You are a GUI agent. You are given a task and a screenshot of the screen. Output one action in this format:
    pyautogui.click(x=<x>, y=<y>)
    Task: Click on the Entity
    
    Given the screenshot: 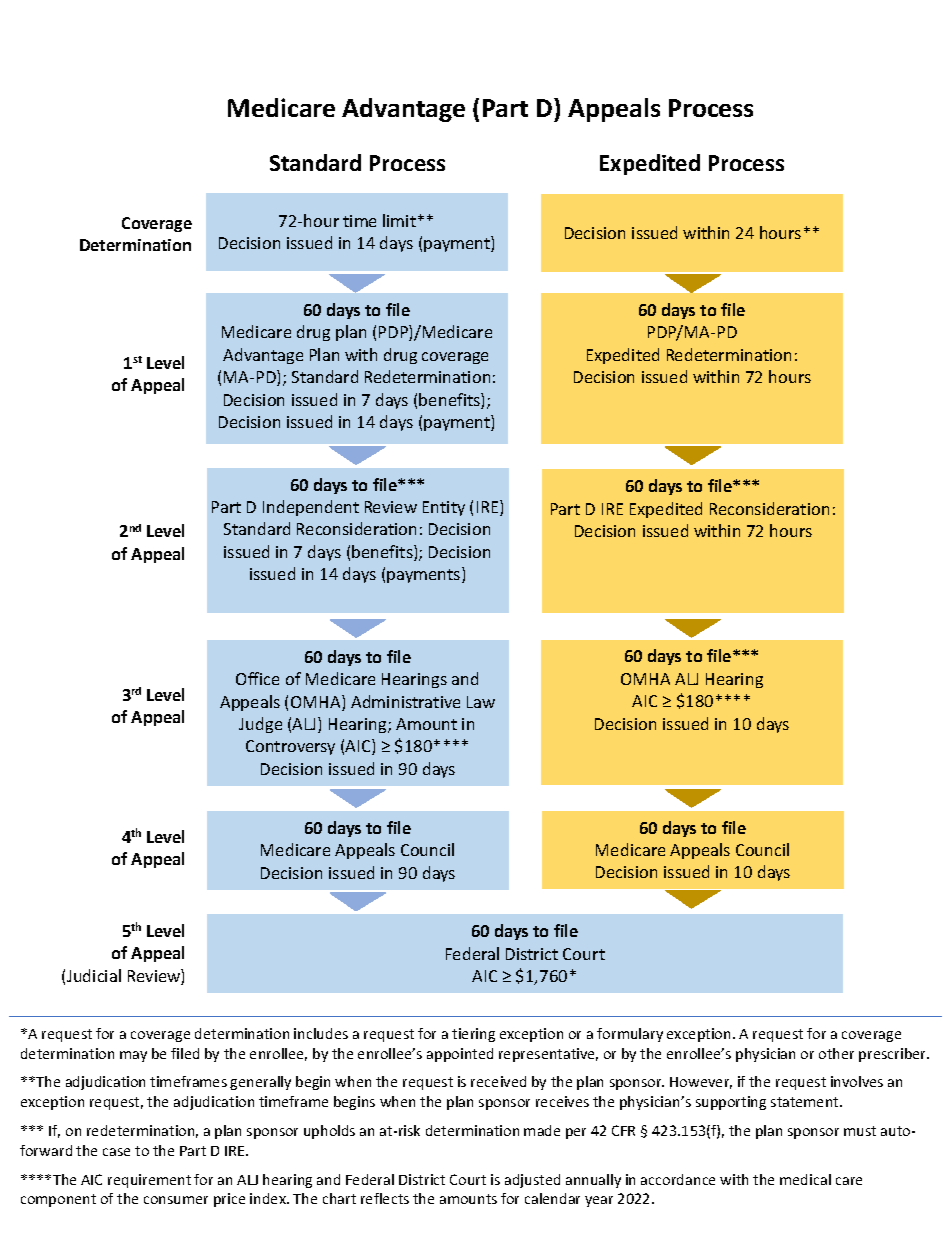 What is the action you would take?
    pyautogui.click(x=444, y=508)
